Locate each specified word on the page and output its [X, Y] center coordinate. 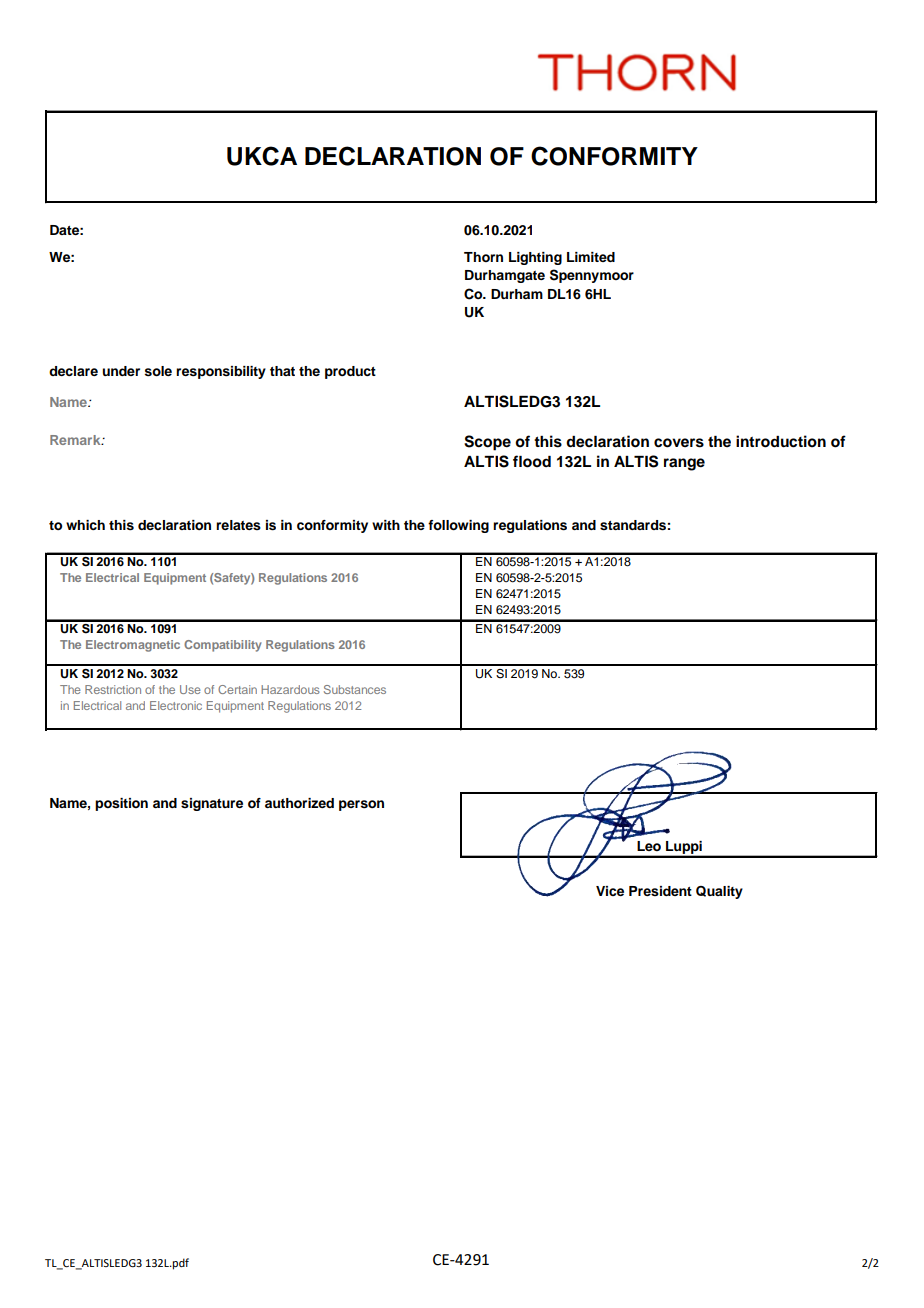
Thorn [483, 257]
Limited [591, 257]
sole [158, 371]
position [121, 804]
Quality [719, 892]
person [361, 805]
